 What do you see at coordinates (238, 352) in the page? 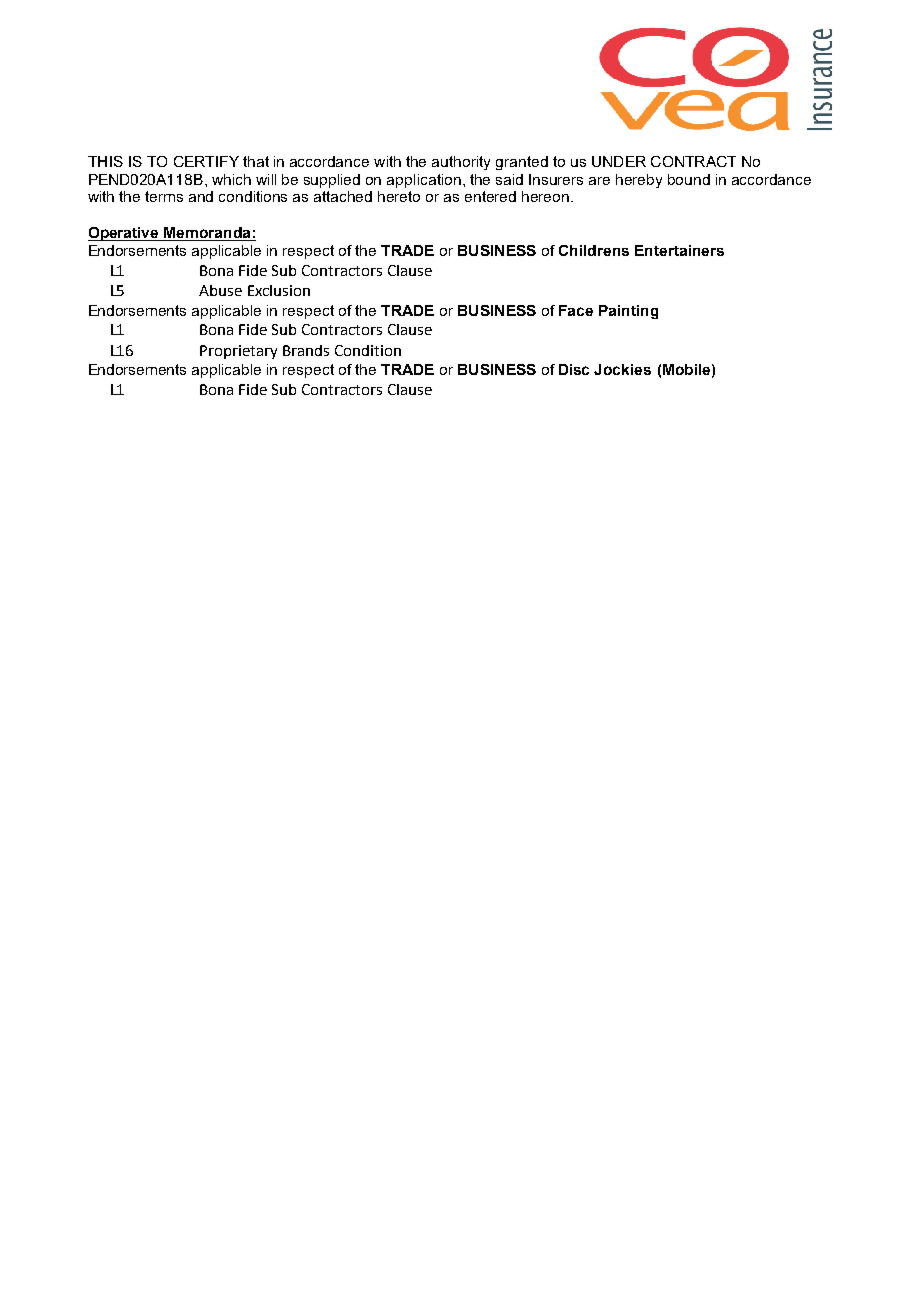
I see `Proprietary` at bounding box center [238, 352].
